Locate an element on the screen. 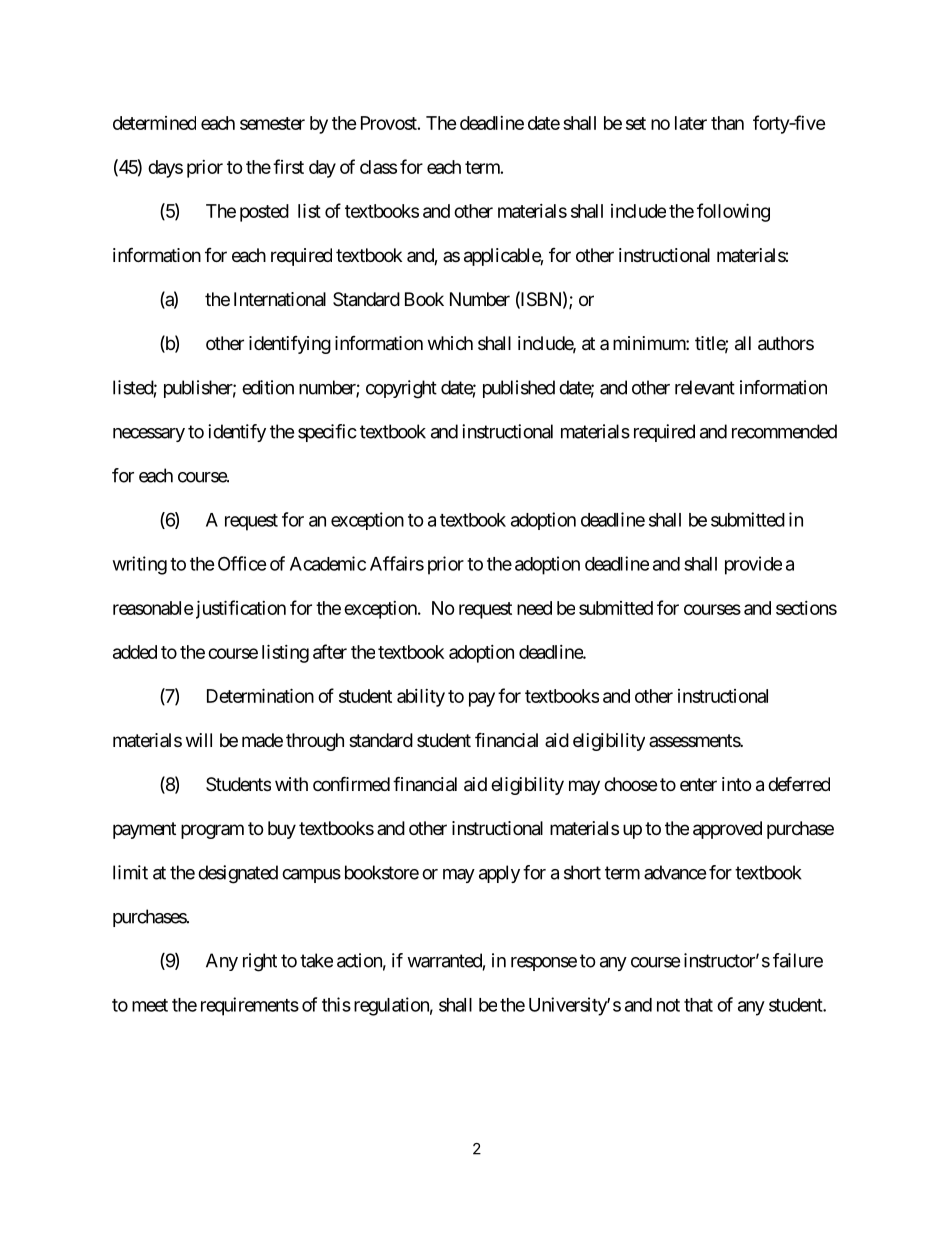 This screenshot has width=952, height=1233. semester is located at coordinates (272, 123).
